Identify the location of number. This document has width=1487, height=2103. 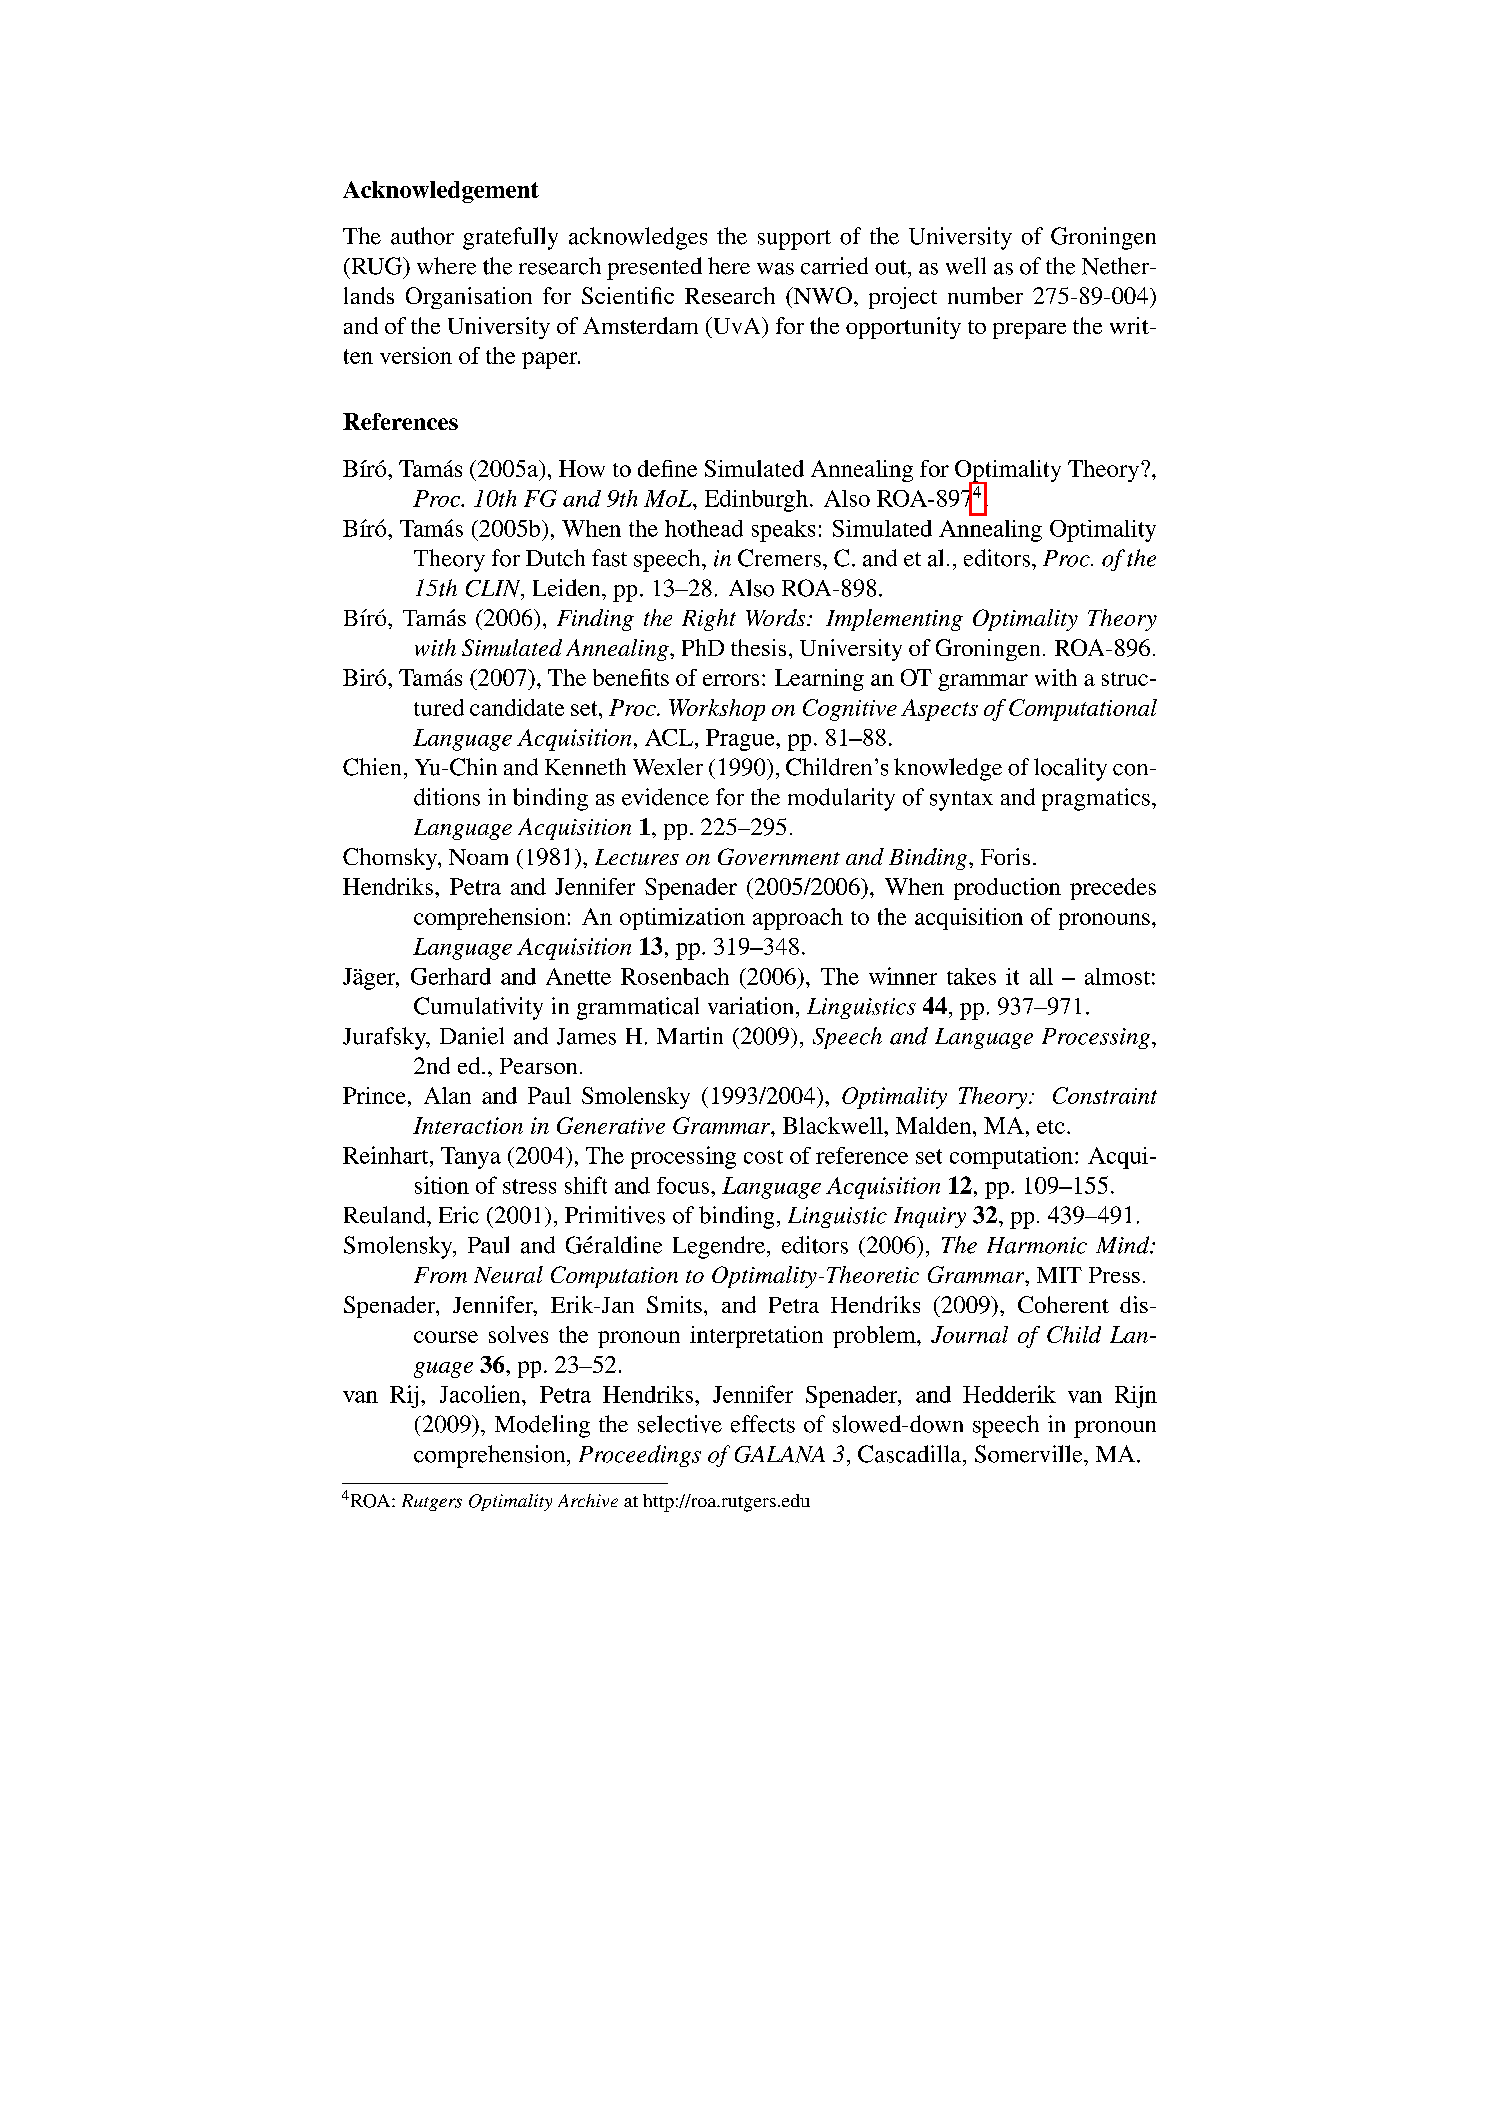
(985, 295).
